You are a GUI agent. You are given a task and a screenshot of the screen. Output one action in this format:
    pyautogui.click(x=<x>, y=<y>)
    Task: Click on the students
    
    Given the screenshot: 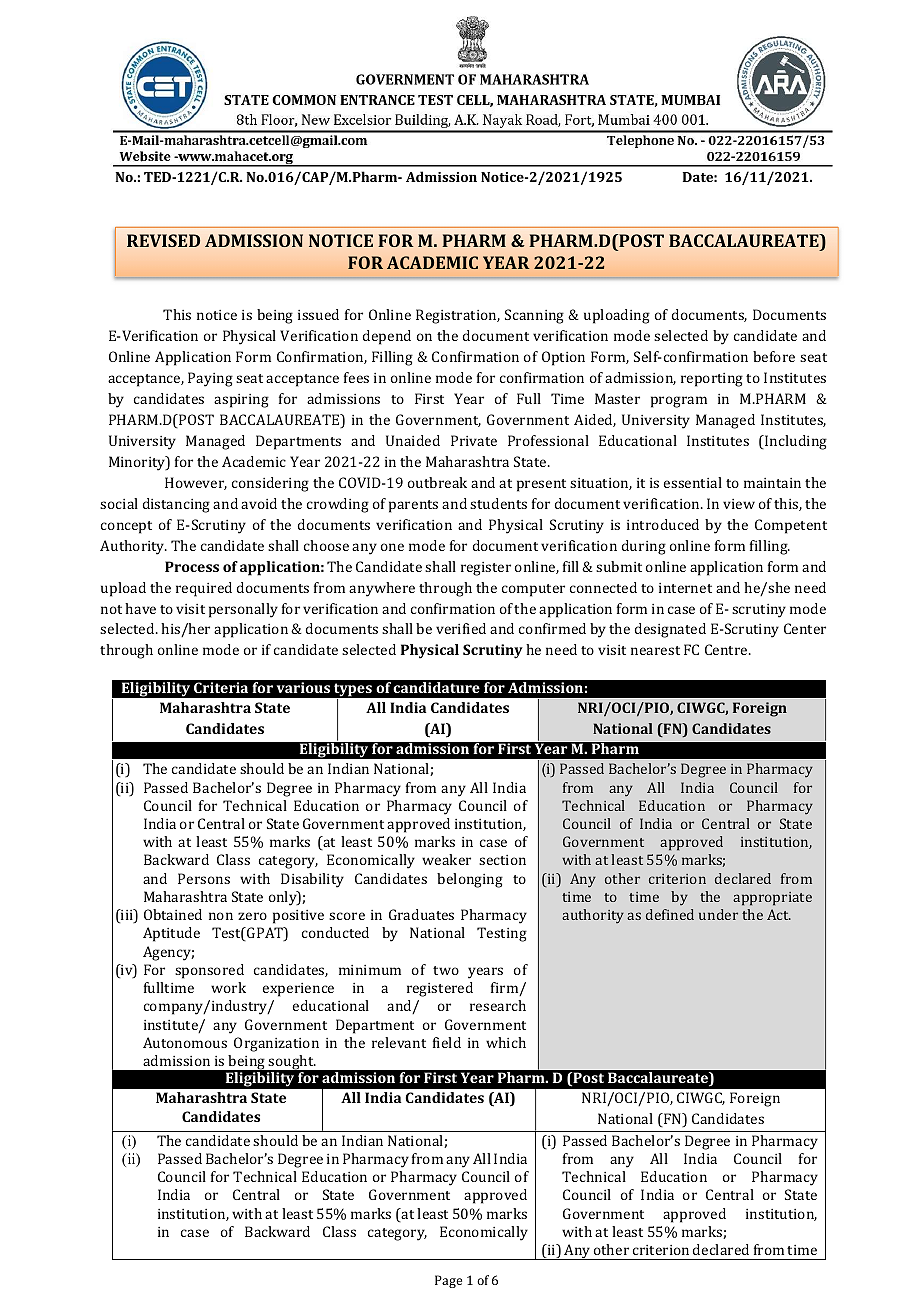 What is the action you would take?
    pyautogui.click(x=498, y=503)
